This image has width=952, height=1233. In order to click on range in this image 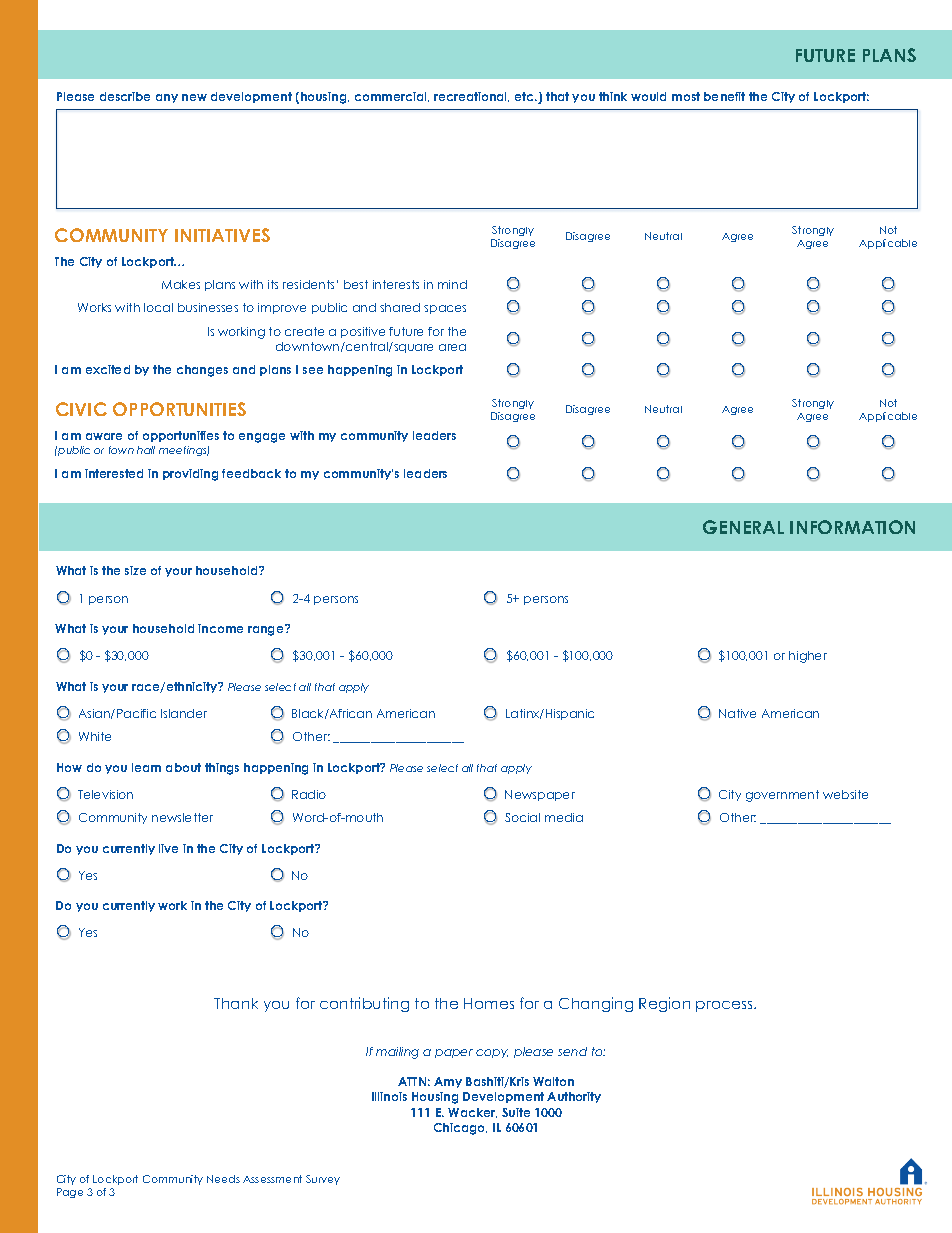, I will do `click(267, 630)`.
